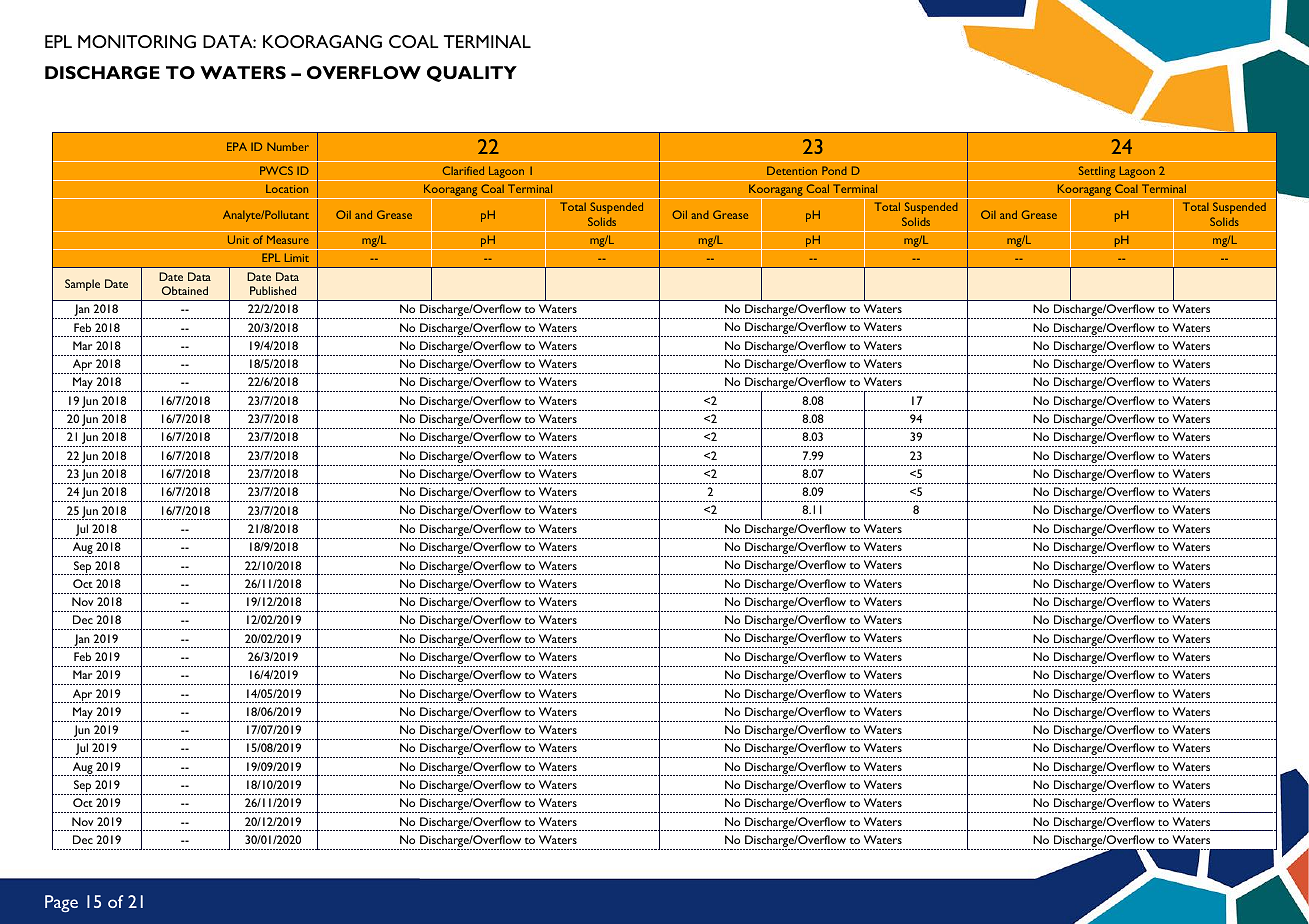  Describe the element at coordinates (472, 74) in the screenshot. I see `QUALITY` at that location.
